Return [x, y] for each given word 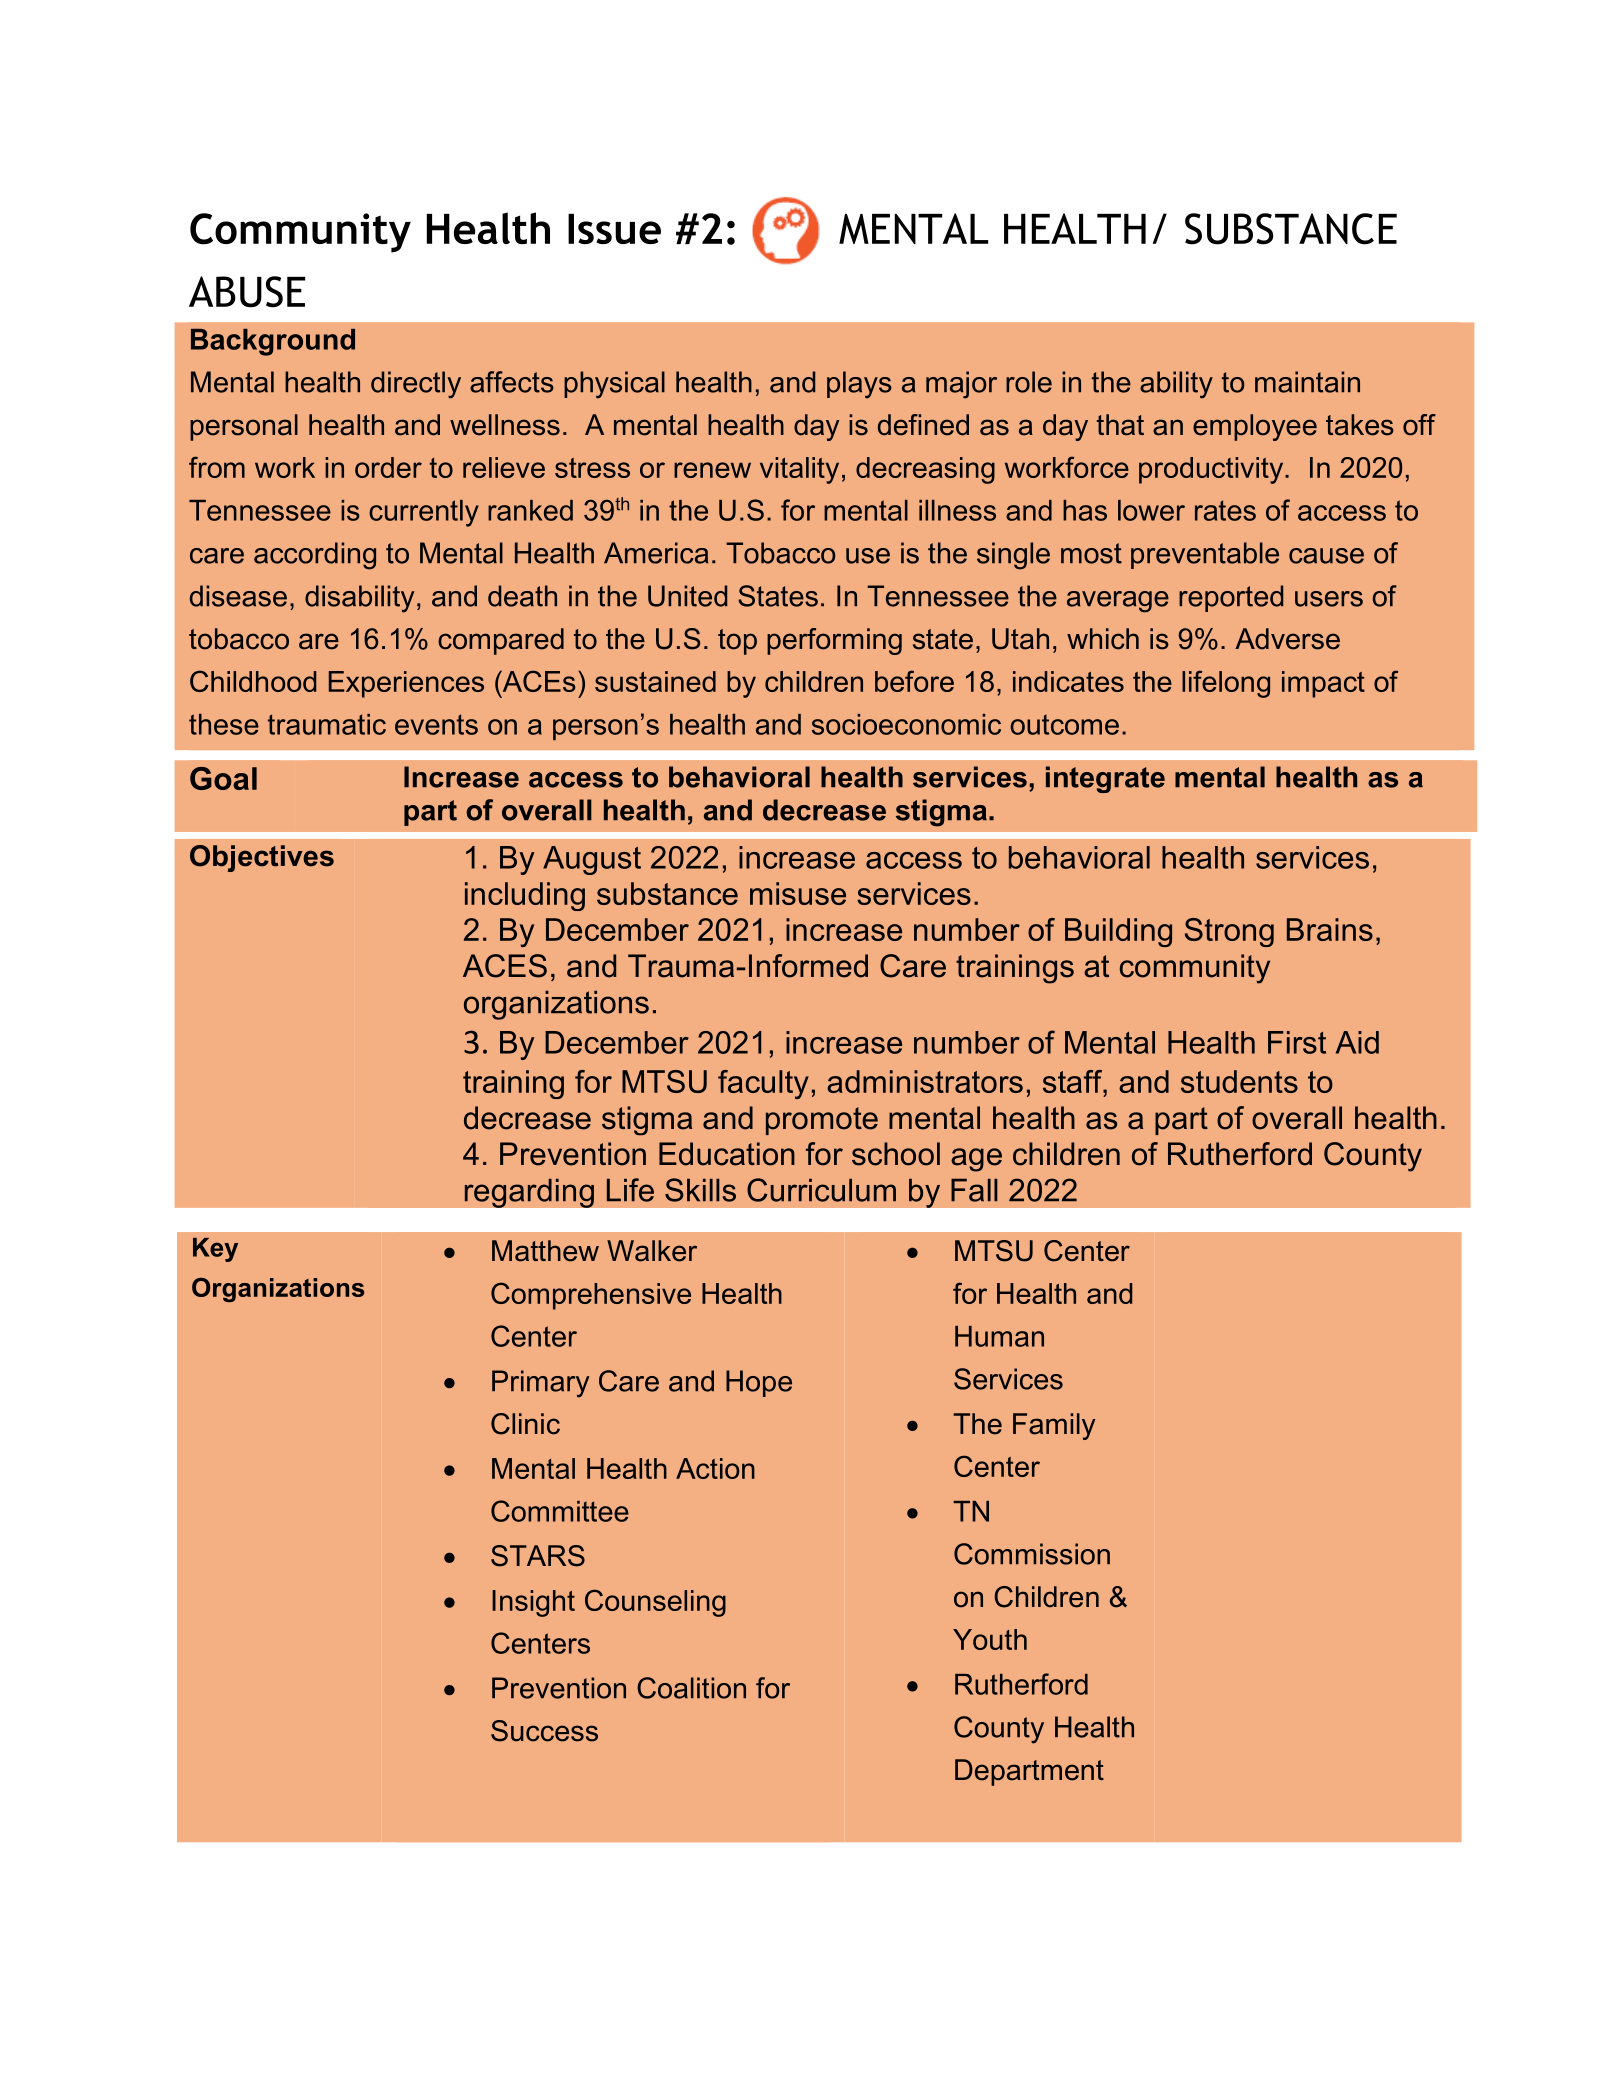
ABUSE [247, 292]
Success [544, 1731]
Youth [990, 1639]
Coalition [691, 1688]
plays [859, 385]
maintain [1307, 382]
